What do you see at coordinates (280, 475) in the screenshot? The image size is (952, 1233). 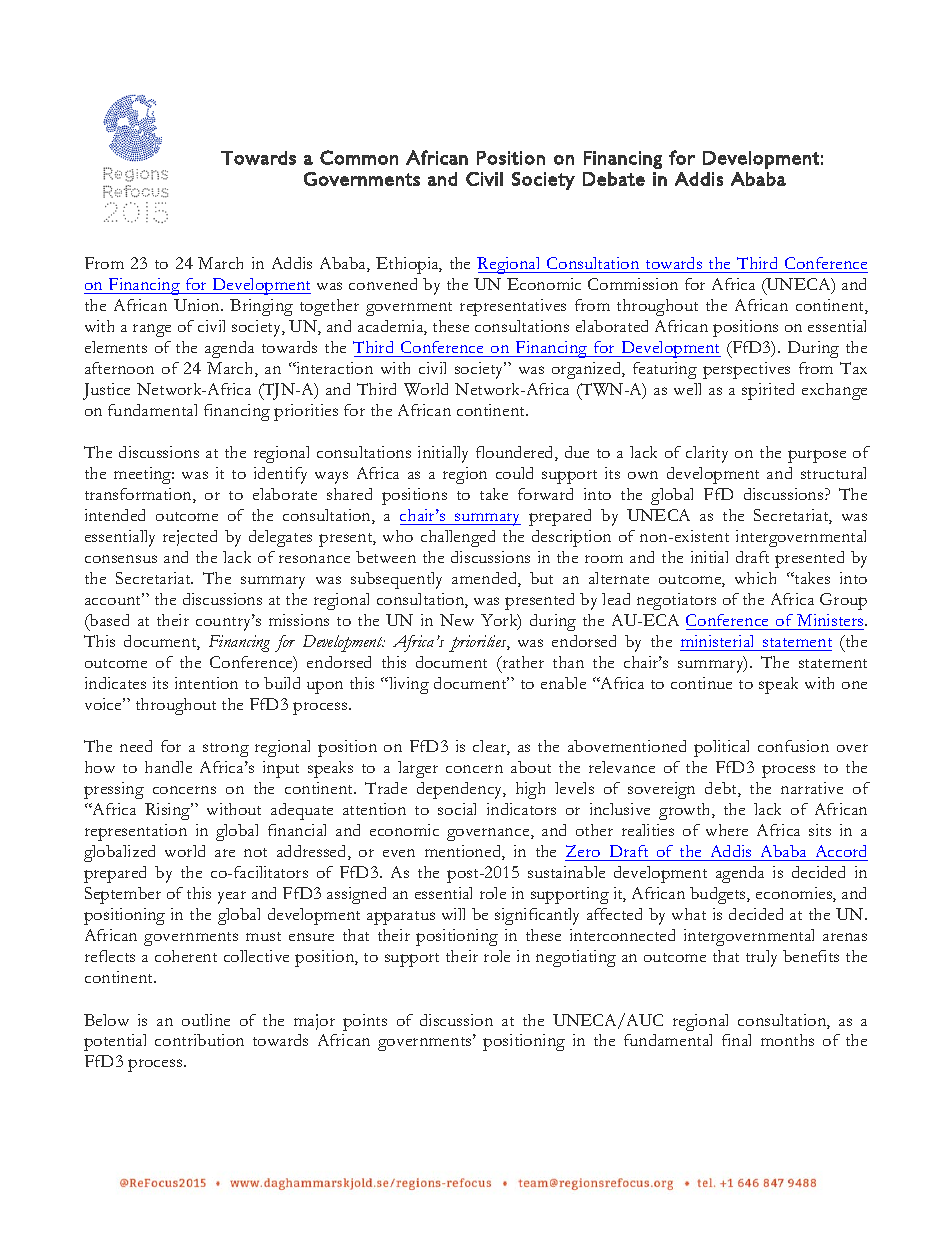 I see `identify` at bounding box center [280, 475].
